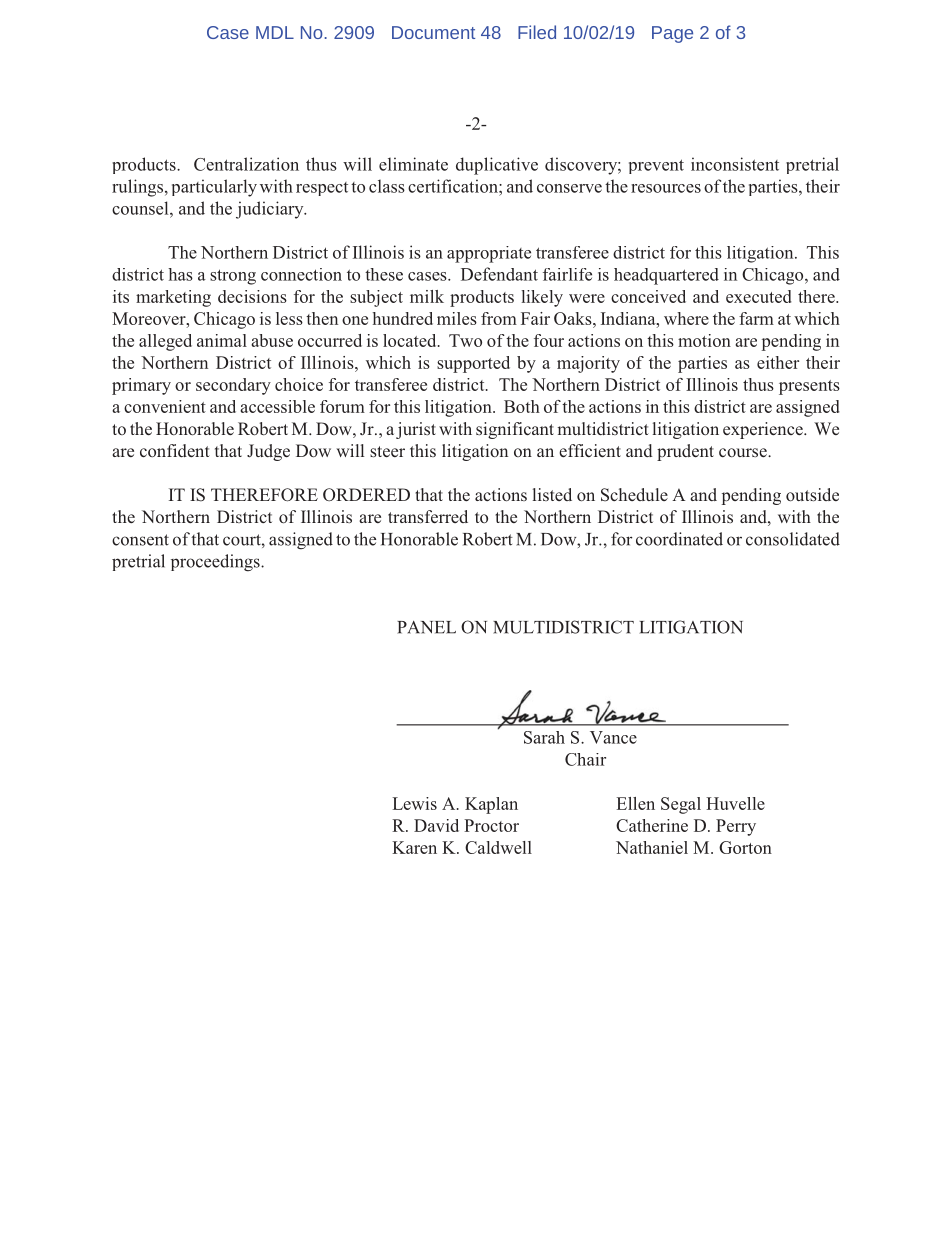  I want to click on confident, so click(175, 450).
